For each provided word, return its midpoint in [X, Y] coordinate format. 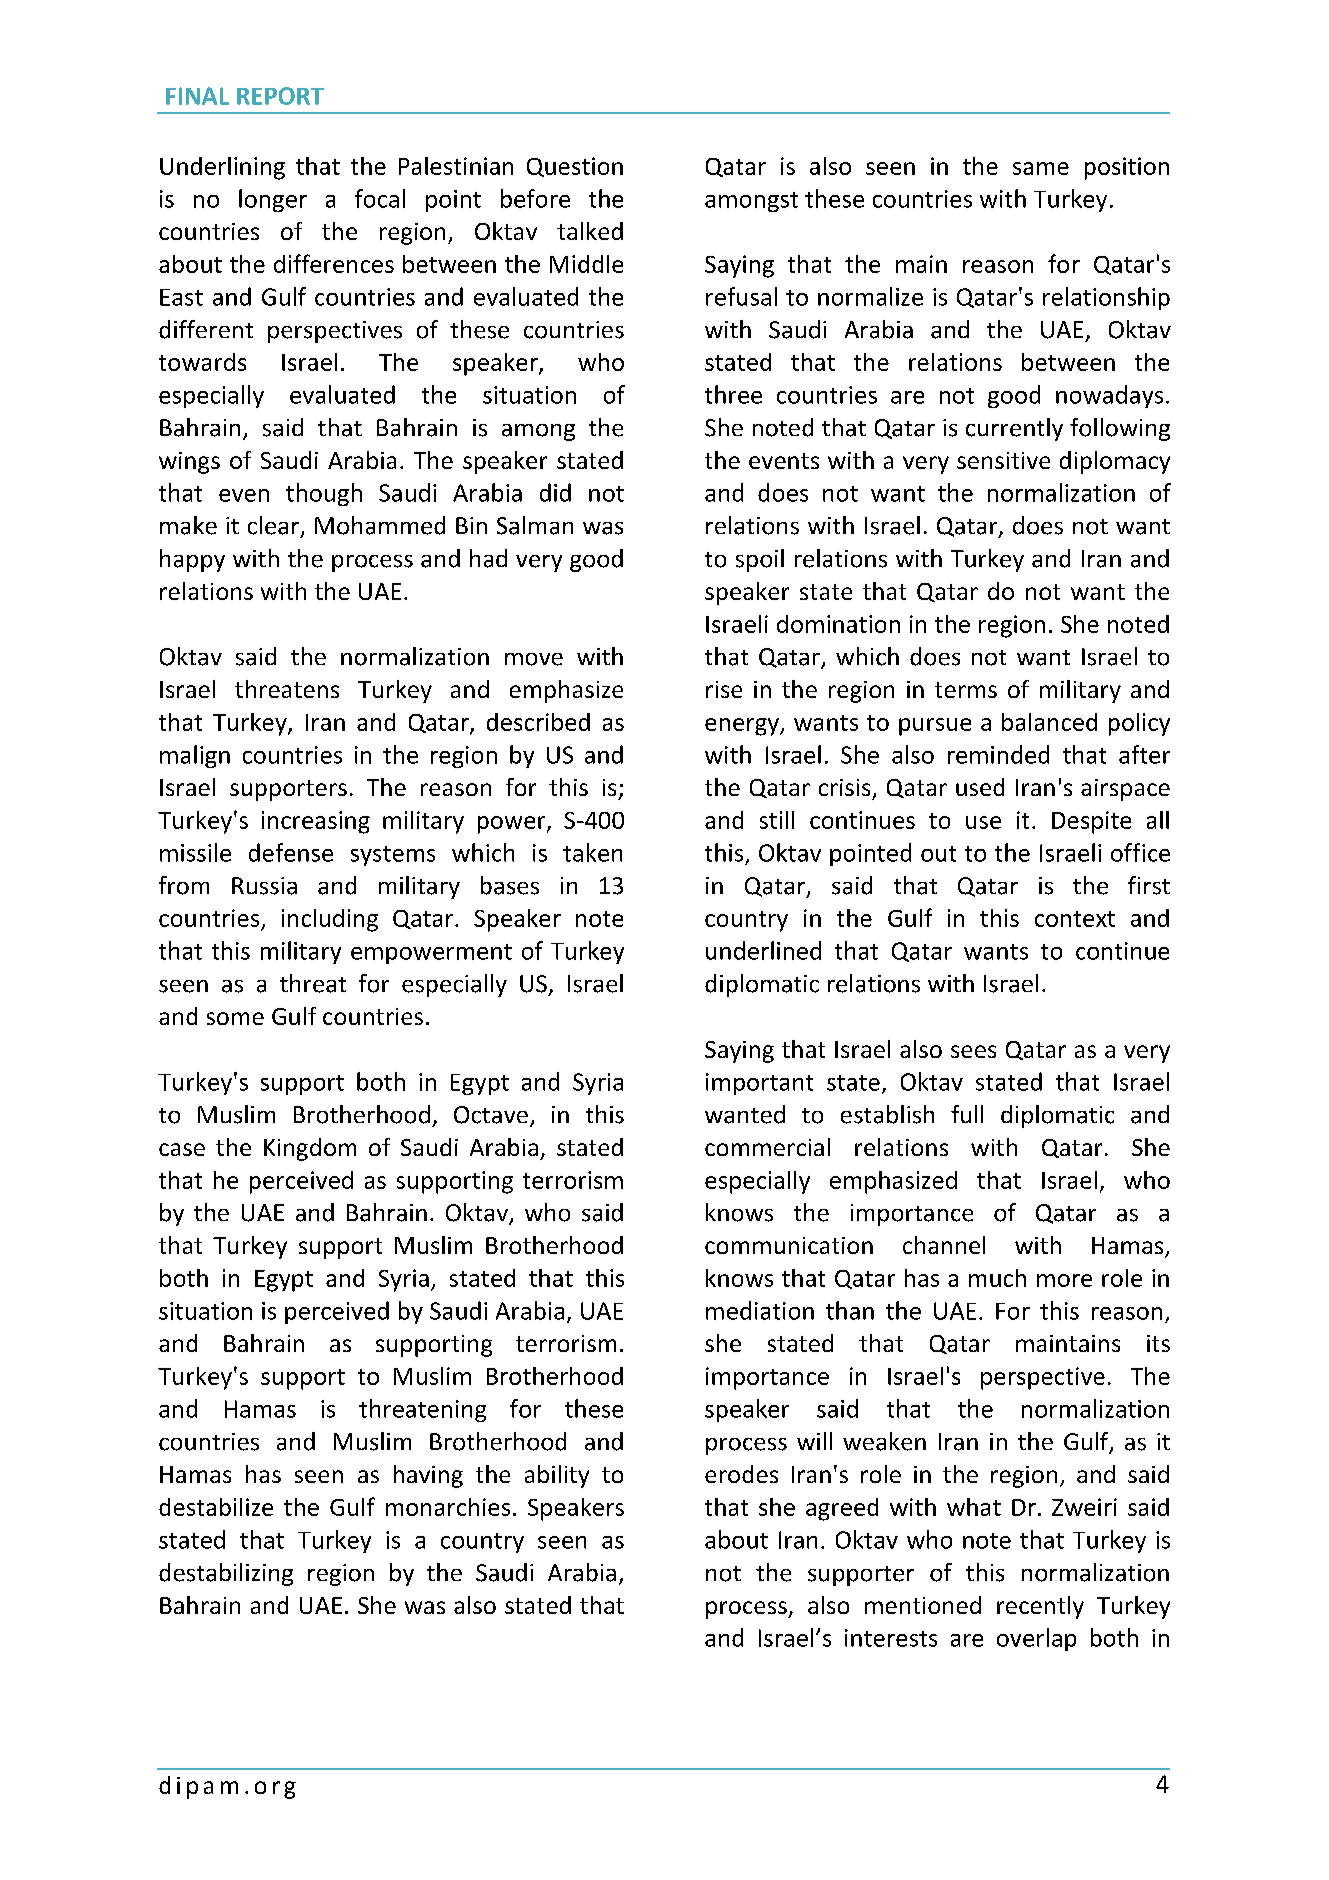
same [1041, 168]
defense [291, 852]
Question [575, 167]
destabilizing [226, 1574]
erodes [741, 1474]
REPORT [280, 96]
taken [592, 852]
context [1075, 919]
